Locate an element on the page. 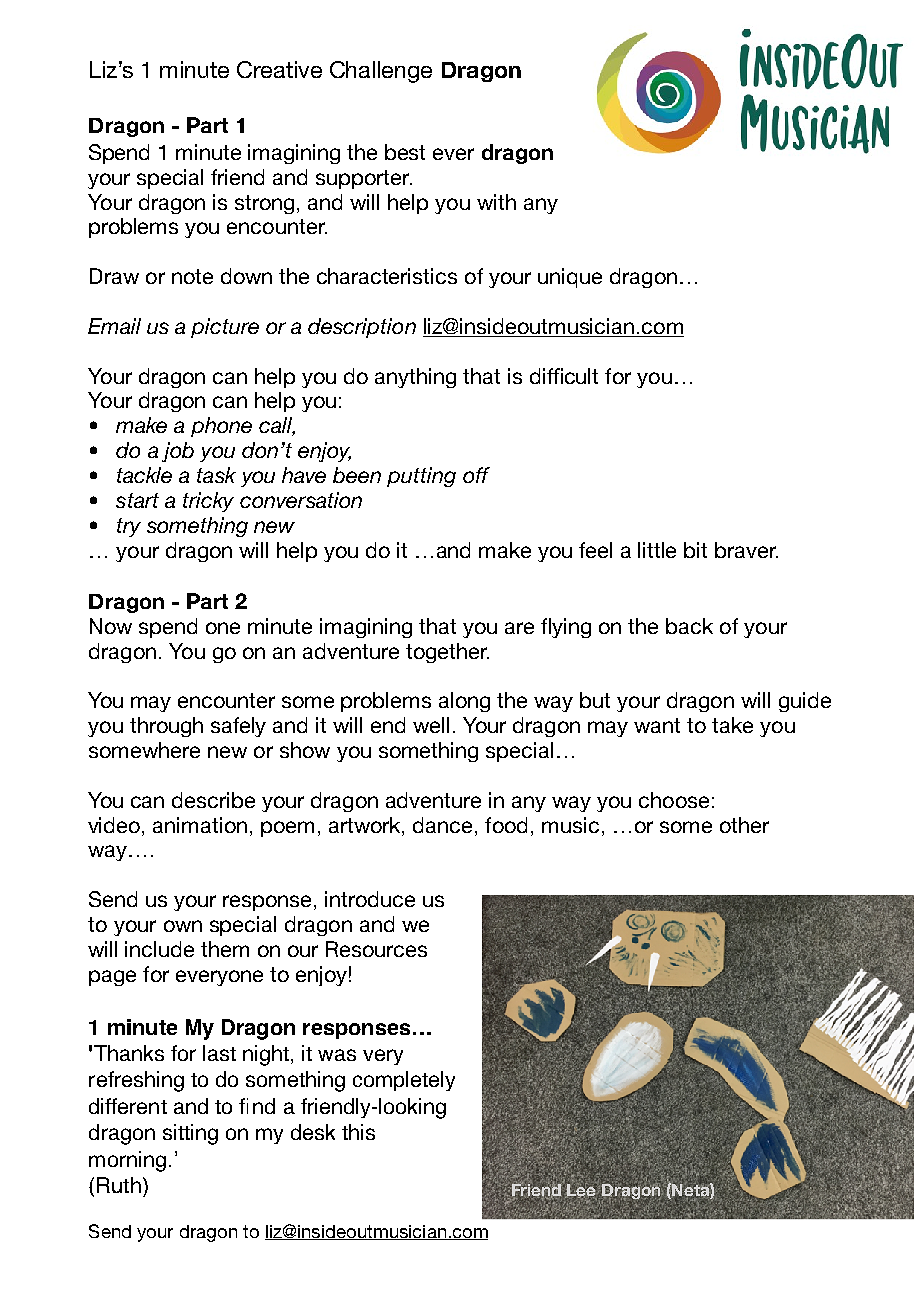 The image size is (924, 1308). Creative is located at coordinates (279, 69).
